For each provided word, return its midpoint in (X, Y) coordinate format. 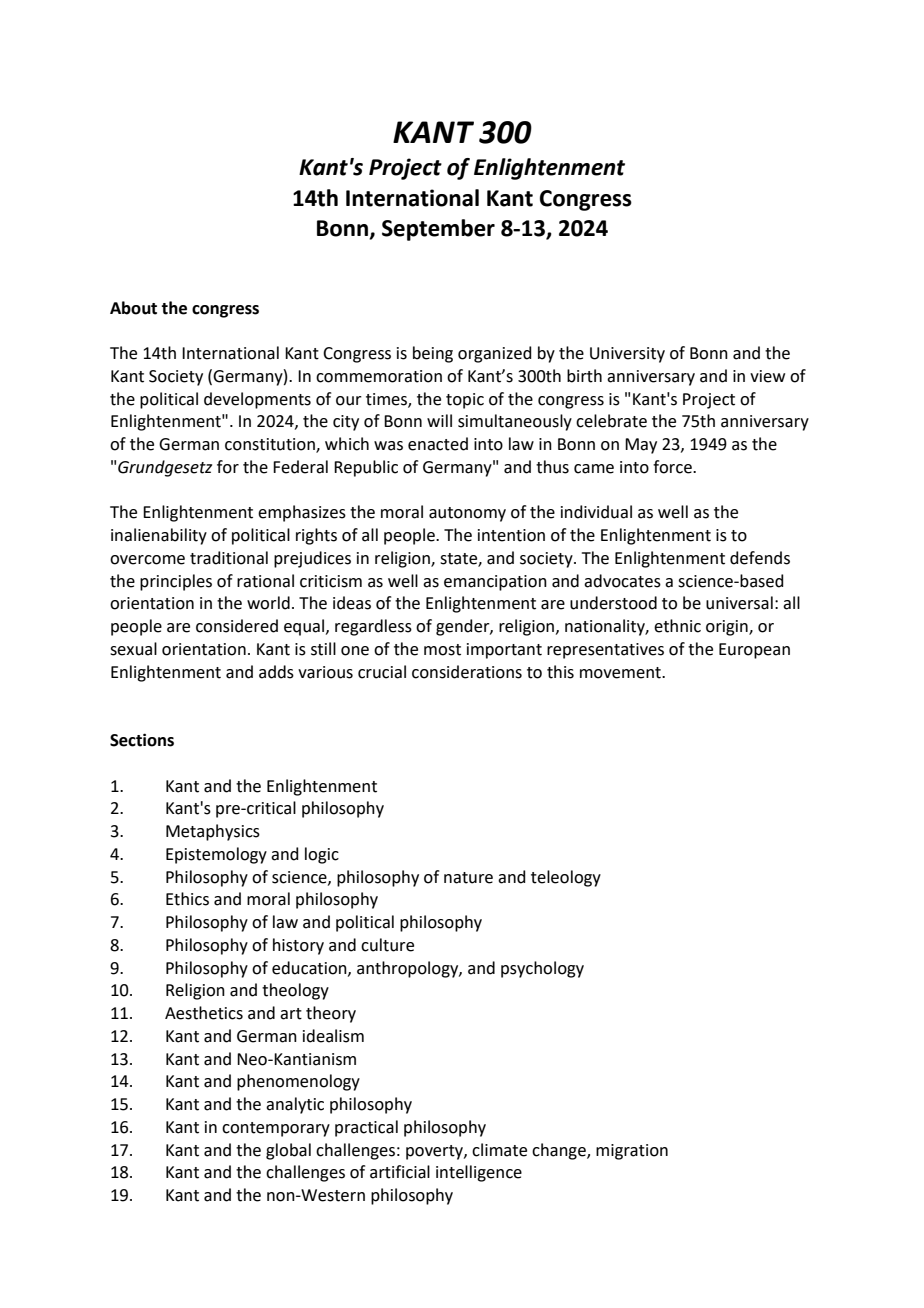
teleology (566, 878)
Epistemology (216, 855)
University (627, 355)
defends (760, 558)
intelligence (479, 1173)
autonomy (467, 514)
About (133, 308)
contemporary (276, 1129)
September (438, 230)
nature (468, 878)
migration (632, 1152)
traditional (229, 558)
